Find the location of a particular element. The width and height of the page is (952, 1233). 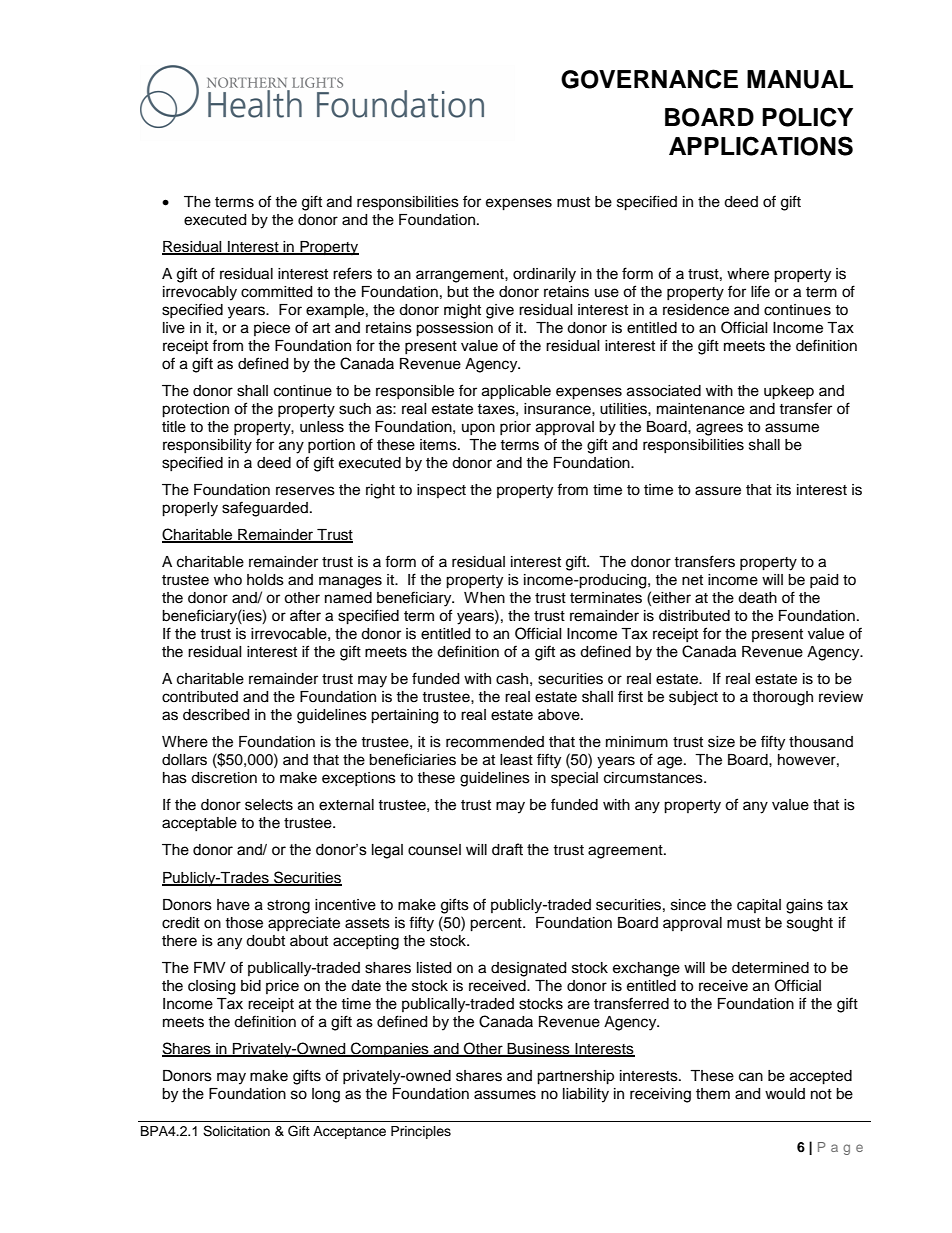

refers is located at coordinates (352, 273).
